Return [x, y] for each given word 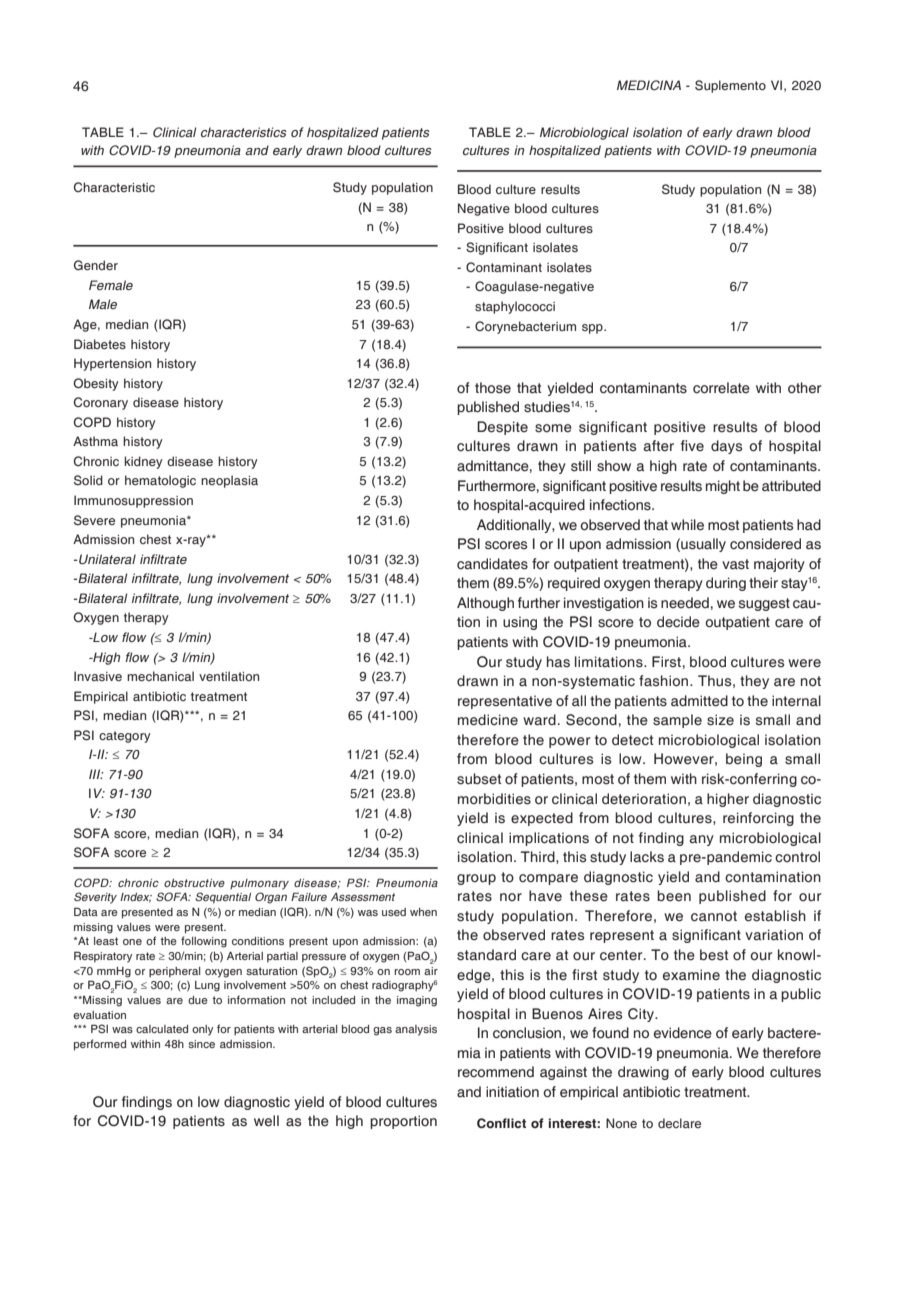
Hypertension [112, 364]
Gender [96, 265]
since [201, 1044]
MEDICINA [649, 85]
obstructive [194, 883]
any [702, 840]
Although [485, 604]
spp [593, 329]
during [726, 584]
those [493, 388]
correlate [721, 388]
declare [679, 1123]
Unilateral [107, 559]
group [476, 879]
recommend [496, 1072]
